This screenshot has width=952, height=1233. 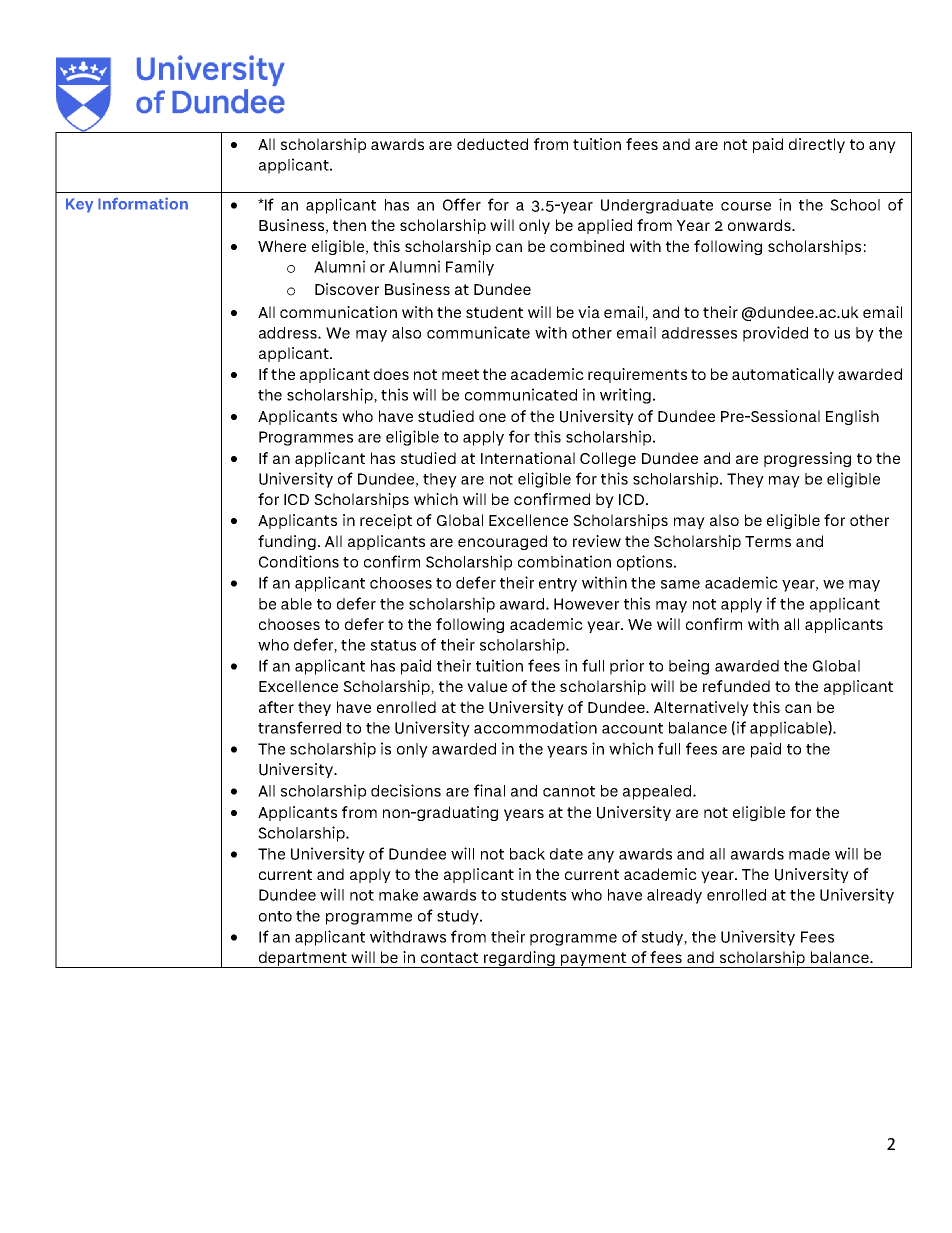 I want to click on onto, so click(x=275, y=916).
